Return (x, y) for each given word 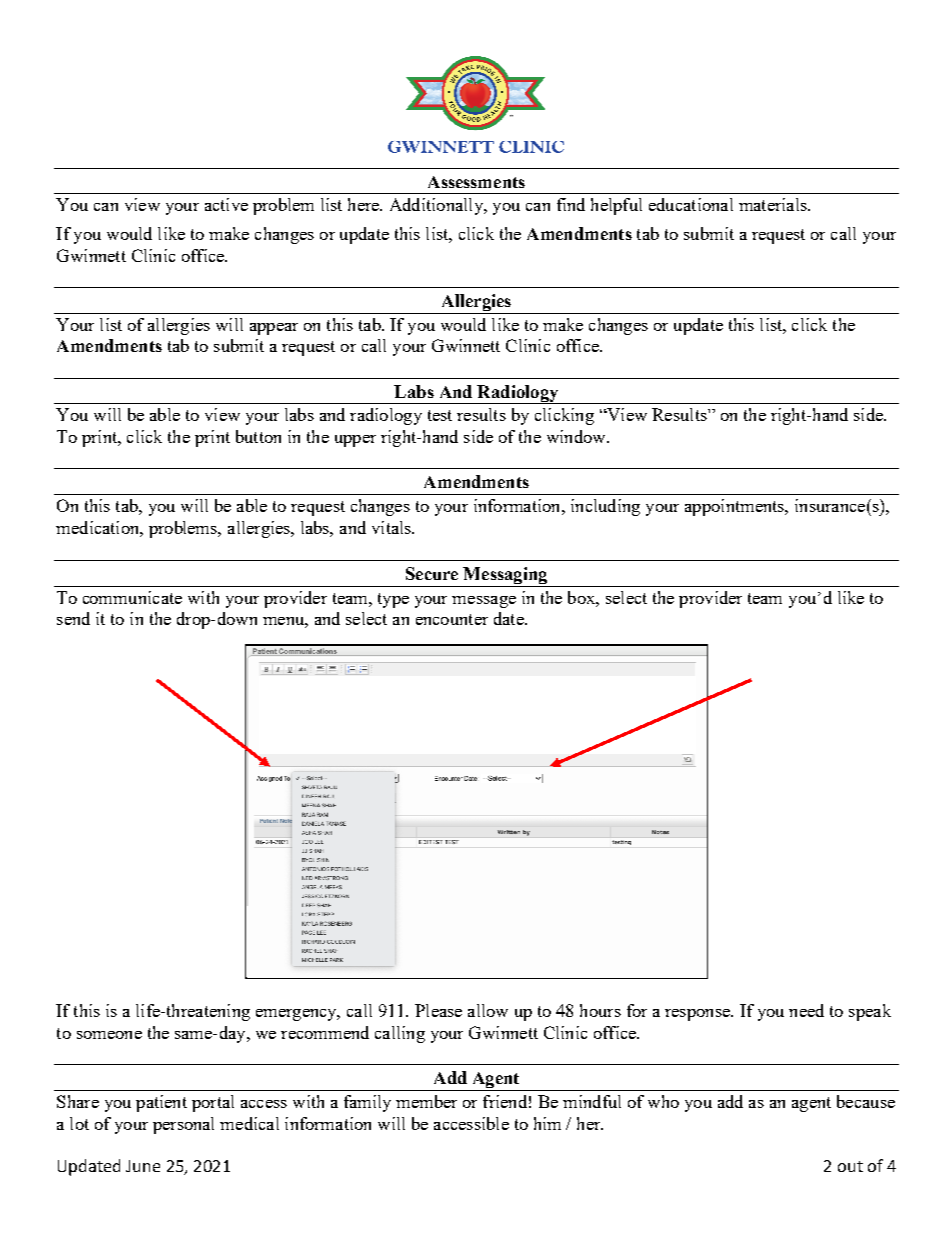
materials (774, 204)
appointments (736, 507)
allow (488, 1010)
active (226, 204)
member (426, 1101)
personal (183, 1125)
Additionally (437, 206)
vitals (392, 527)
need (806, 1010)
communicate (132, 597)
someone (109, 1035)
